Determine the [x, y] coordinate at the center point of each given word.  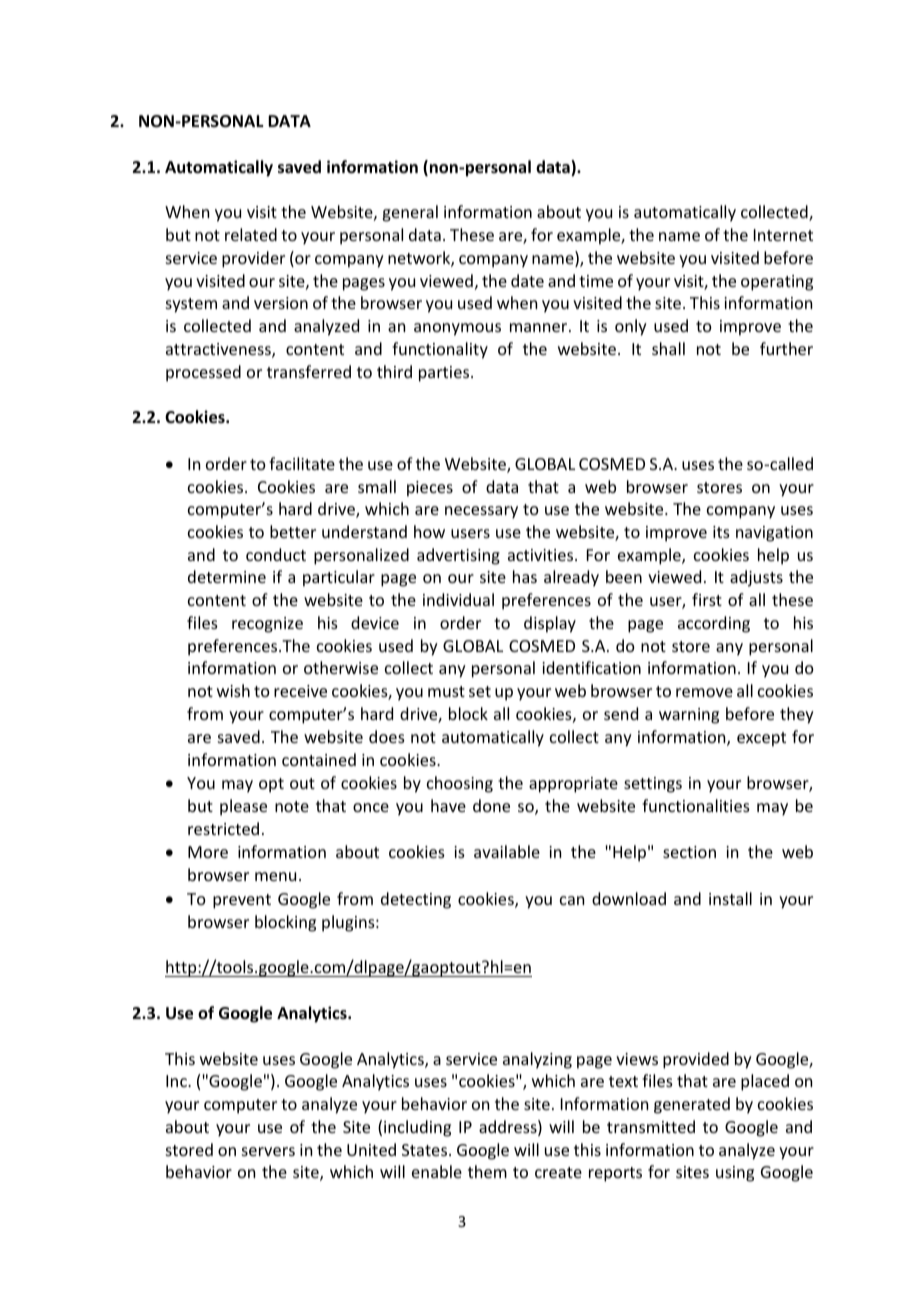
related [251, 234]
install [730, 898]
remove [704, 692]
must [446, 691]
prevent [242, 901]
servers [268, 1151]
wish [233, 690]
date [527, 280]
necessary [481, 512]
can [572, 900]
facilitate [302, 463]
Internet [783, 235]
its [721, 532]
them [487, 1171]
